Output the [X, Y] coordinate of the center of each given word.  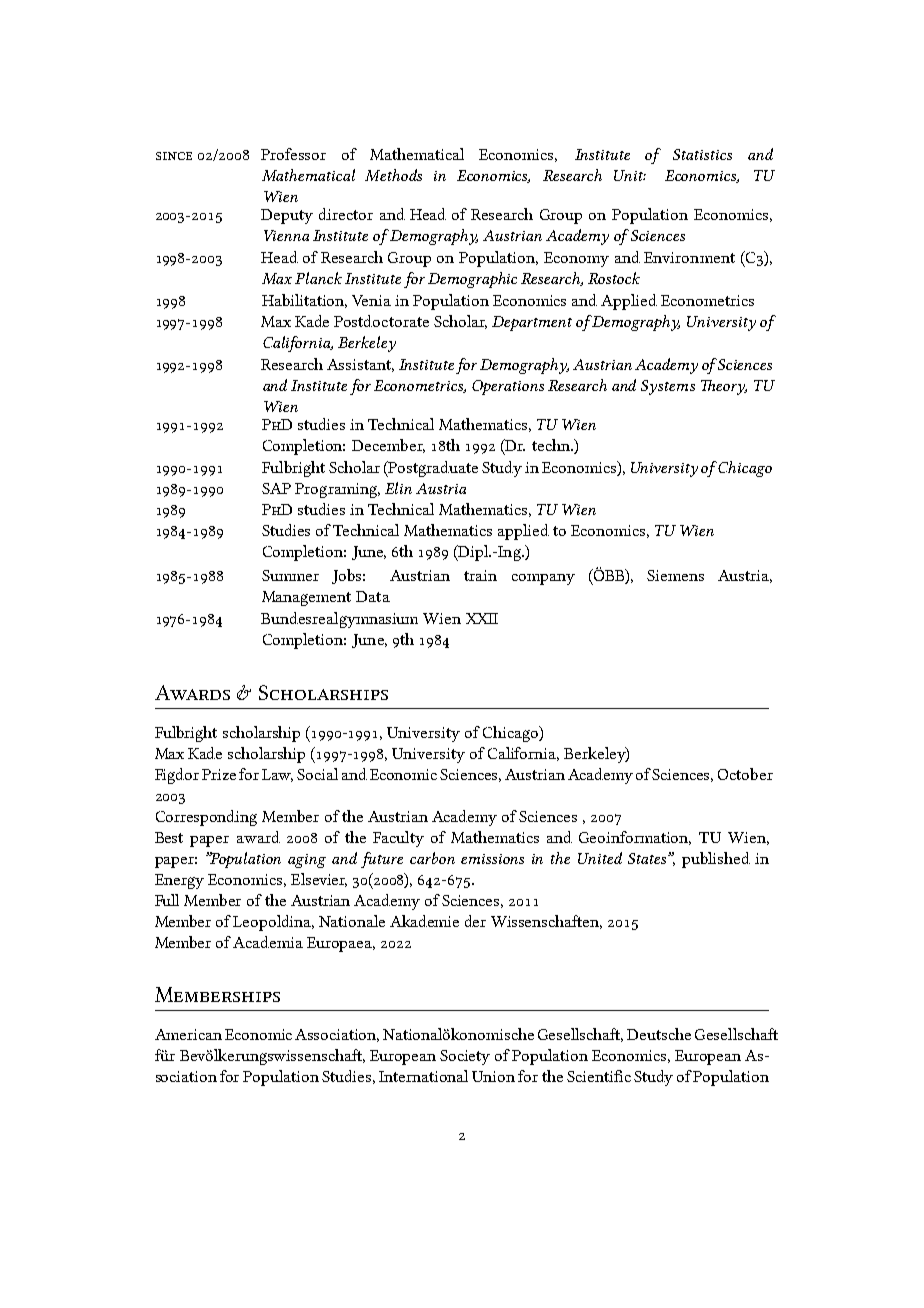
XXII [482, 618]
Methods [393, 175]
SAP [276, 488]
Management [306, 598]
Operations [508, 387]
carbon [432, 858]
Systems [668, 387]
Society [465, 1057]
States [648, 858]
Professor [293, 154]
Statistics [702, 154]
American [188, 1034]
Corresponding [206, 818]
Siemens [675, 575]
